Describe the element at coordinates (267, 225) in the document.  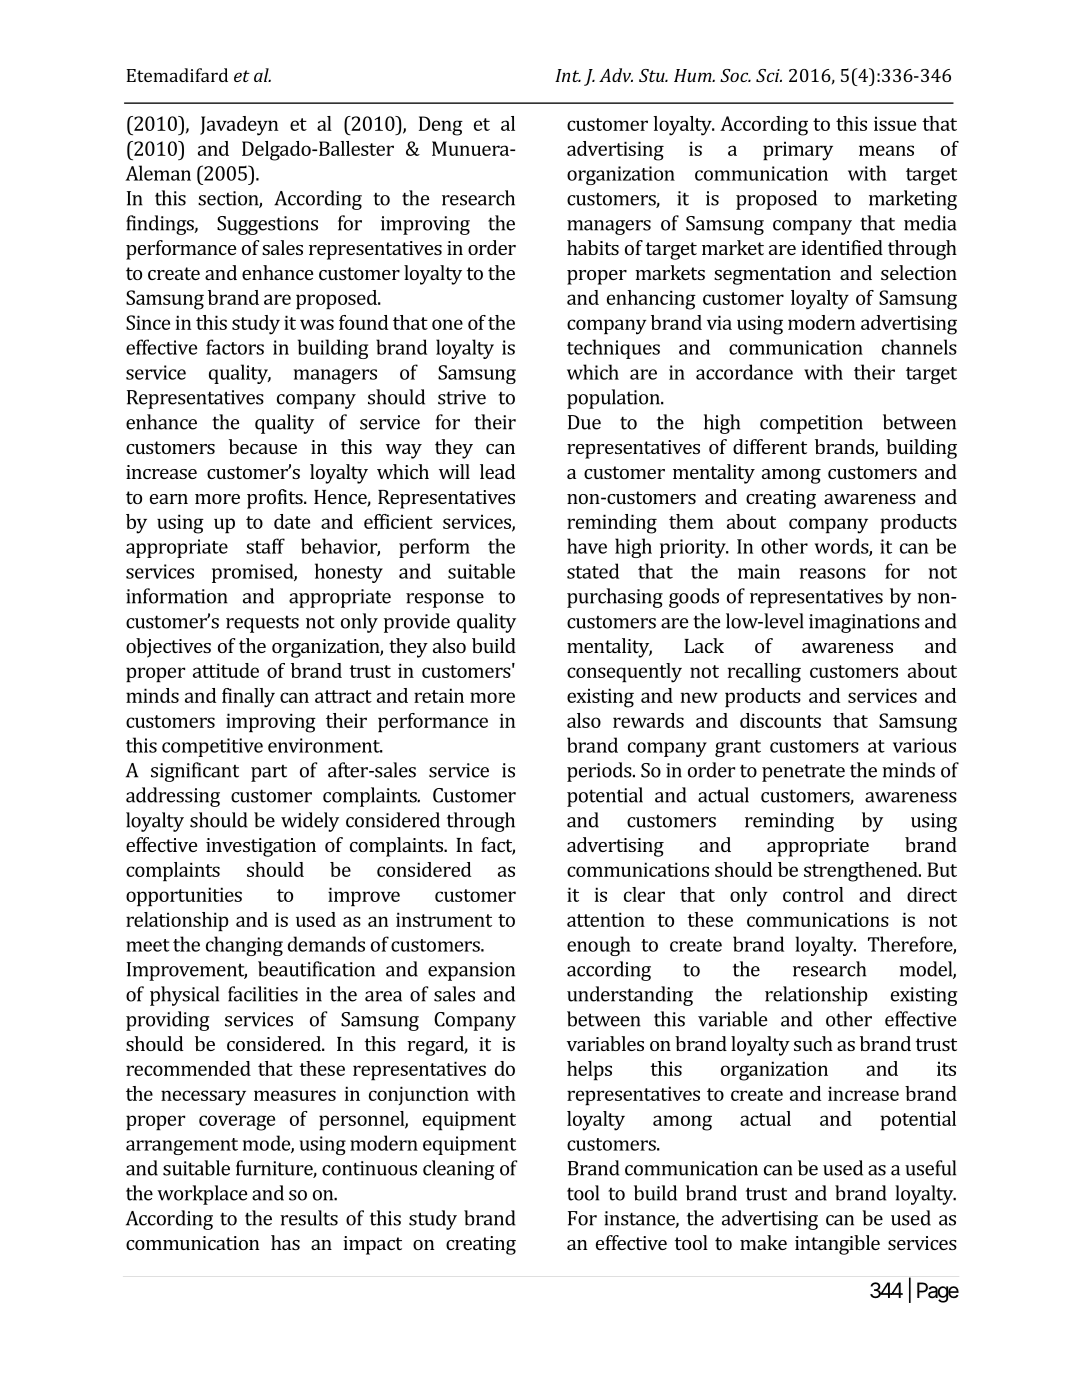
I see `Suggestions` at that location.
